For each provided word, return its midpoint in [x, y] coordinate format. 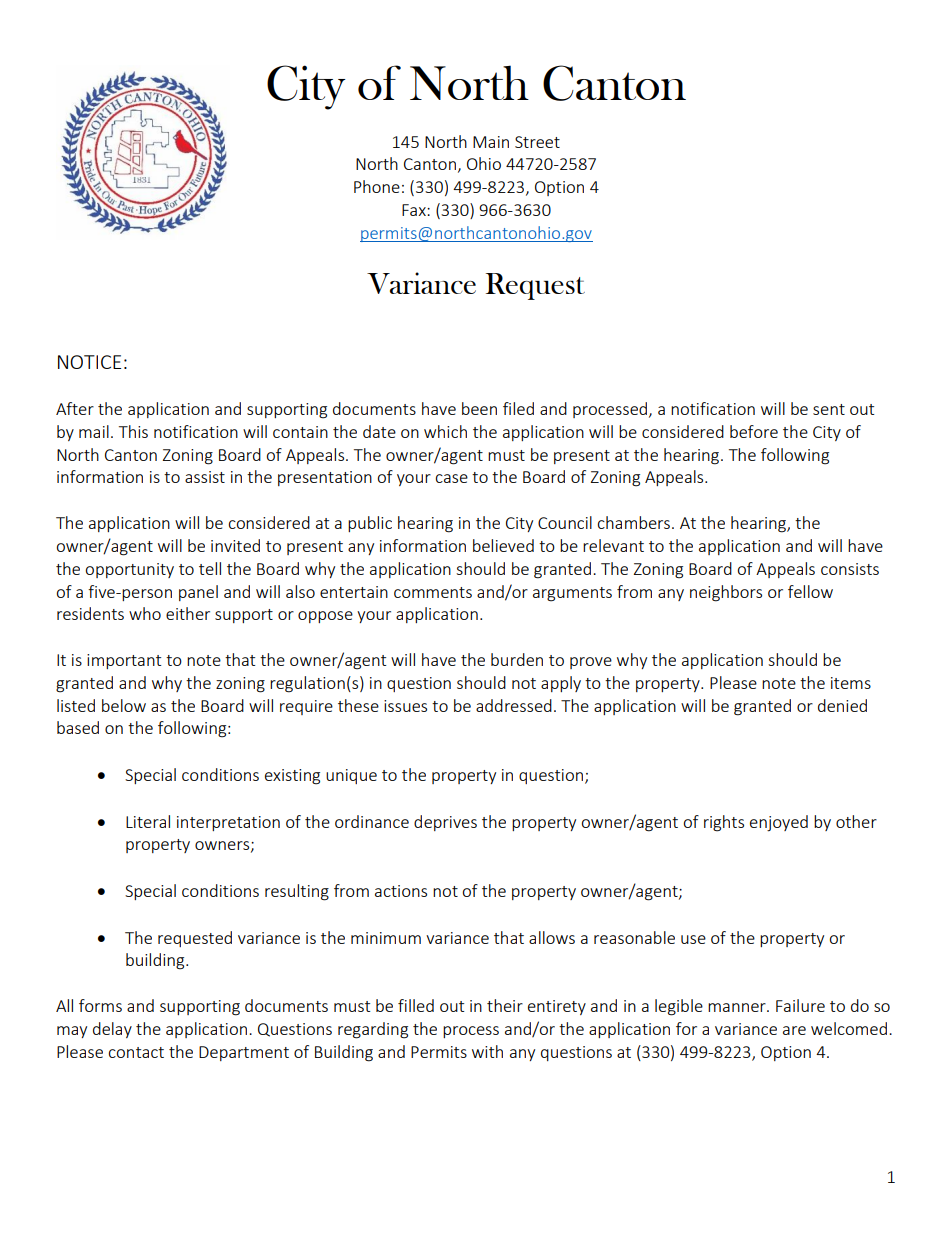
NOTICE [89, 362]
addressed [514, 705]
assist [205, 477]
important [124, 661]
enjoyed [779, 823]
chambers [633, 522]
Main [491, 142]
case [451, 478]
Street [537, 142]
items [851, 683]
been [479, 408]
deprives [445, 823]
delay [112, 1030]
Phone [377, 186]
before [754, 431]
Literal [148, 821]
